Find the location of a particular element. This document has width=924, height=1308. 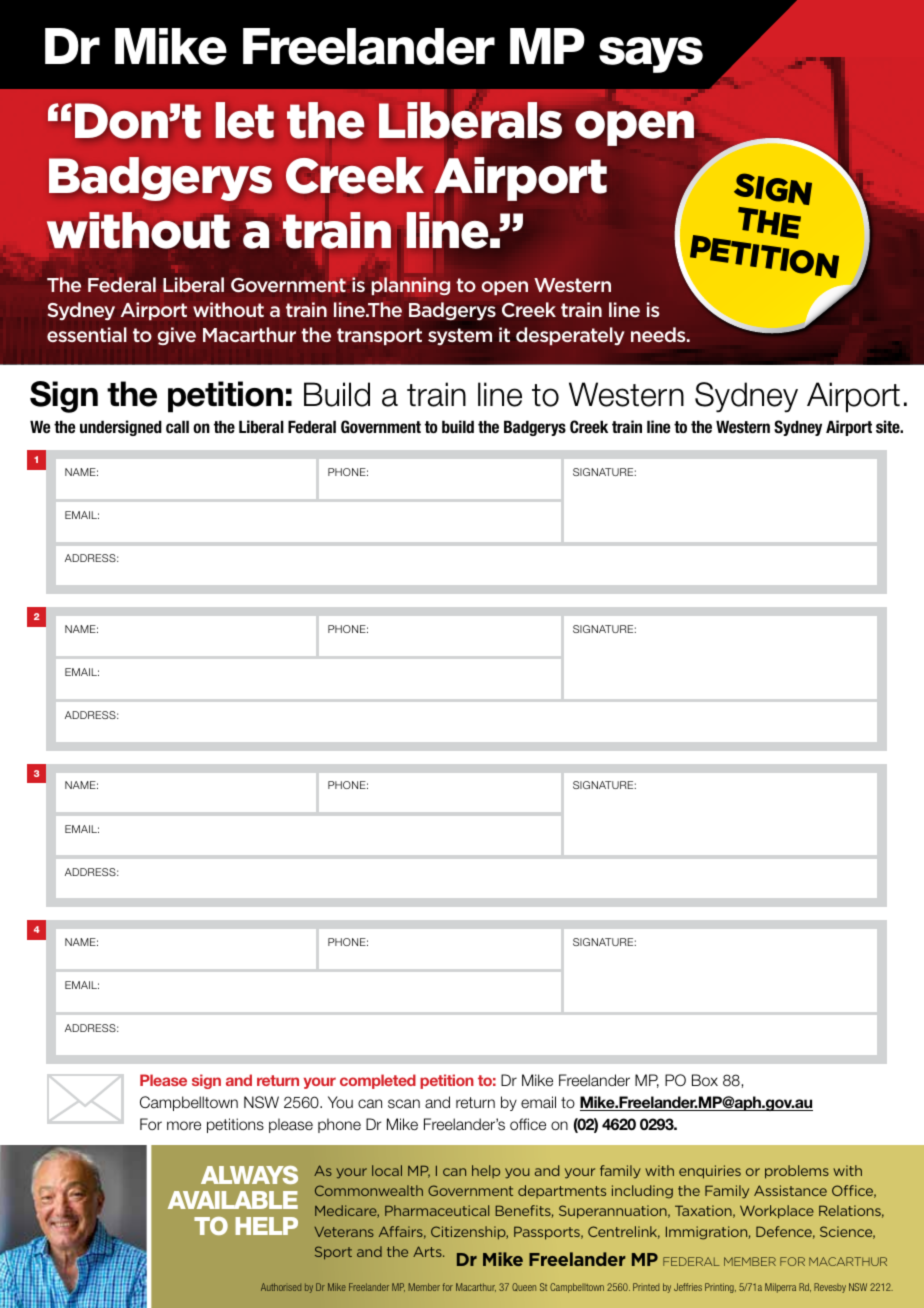

give is located at coordinates (177, 336).
